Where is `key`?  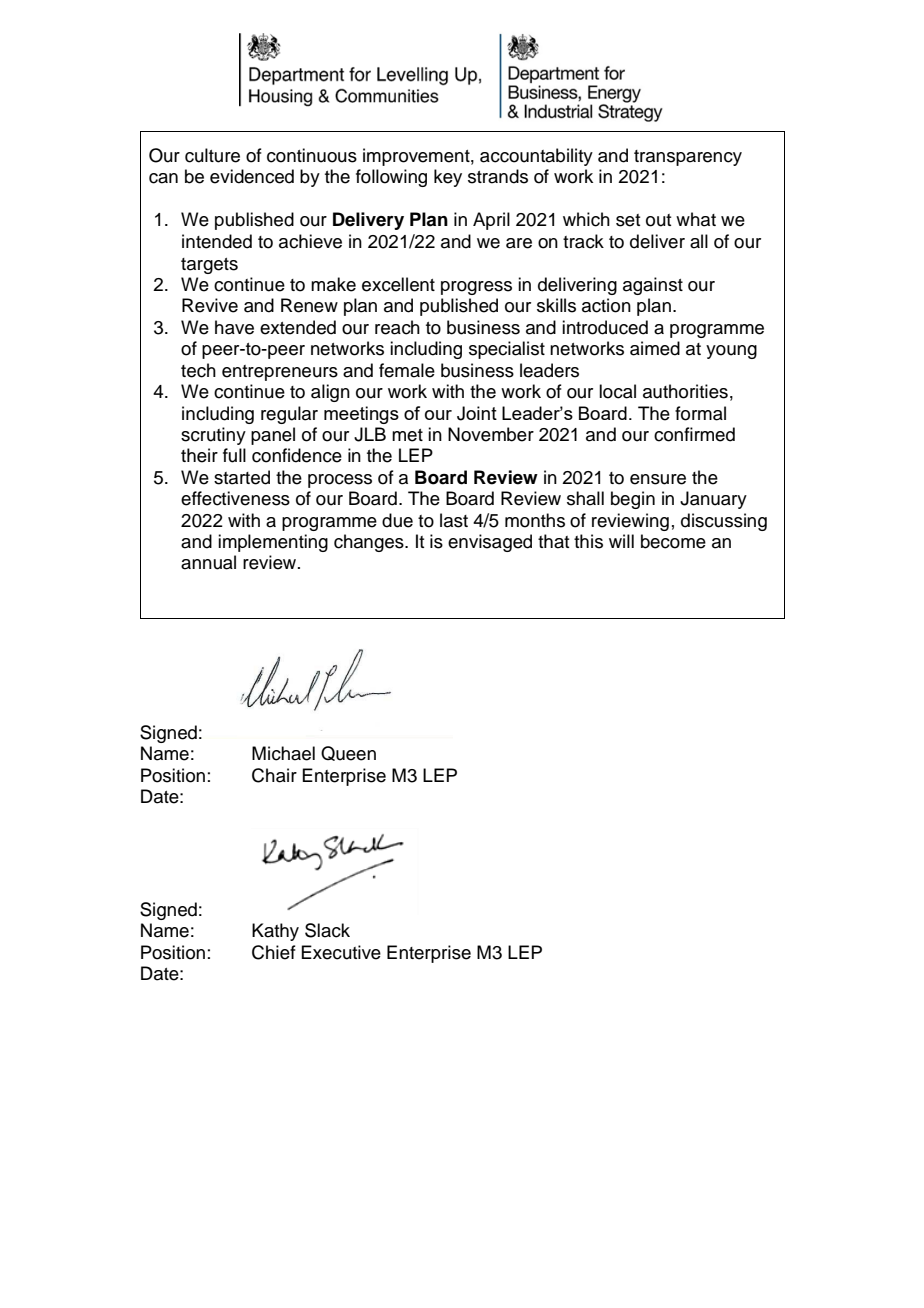
key is located at coordinates (448, 178).
